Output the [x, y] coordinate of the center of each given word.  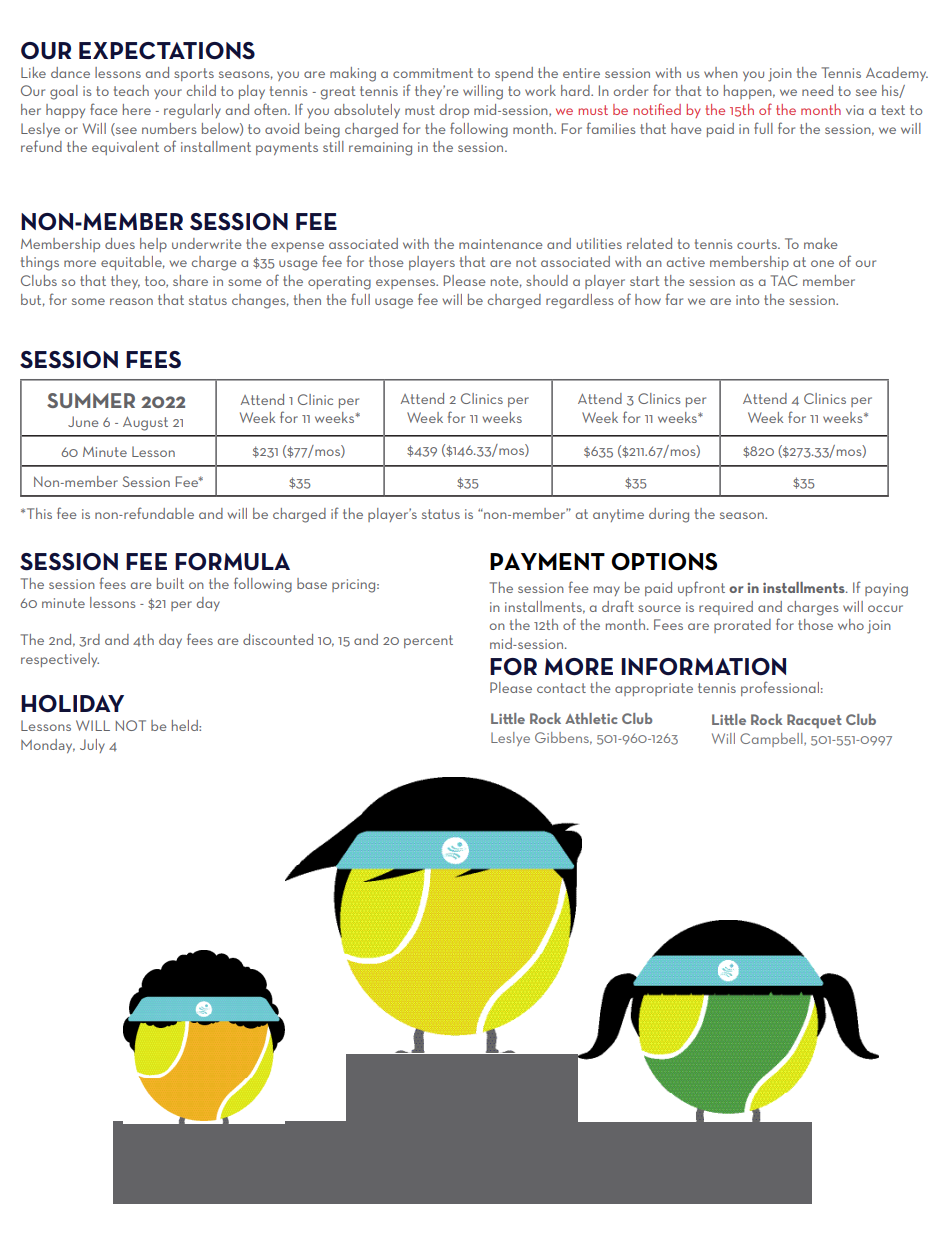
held [186, 725]
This [39, 513]
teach [131, 90]
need [817, 90]
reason [131, 301]
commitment [433, 73]
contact [561, 688]
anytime [618, 515]
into [747, 300]
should [547, 280]
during [669, 515]
